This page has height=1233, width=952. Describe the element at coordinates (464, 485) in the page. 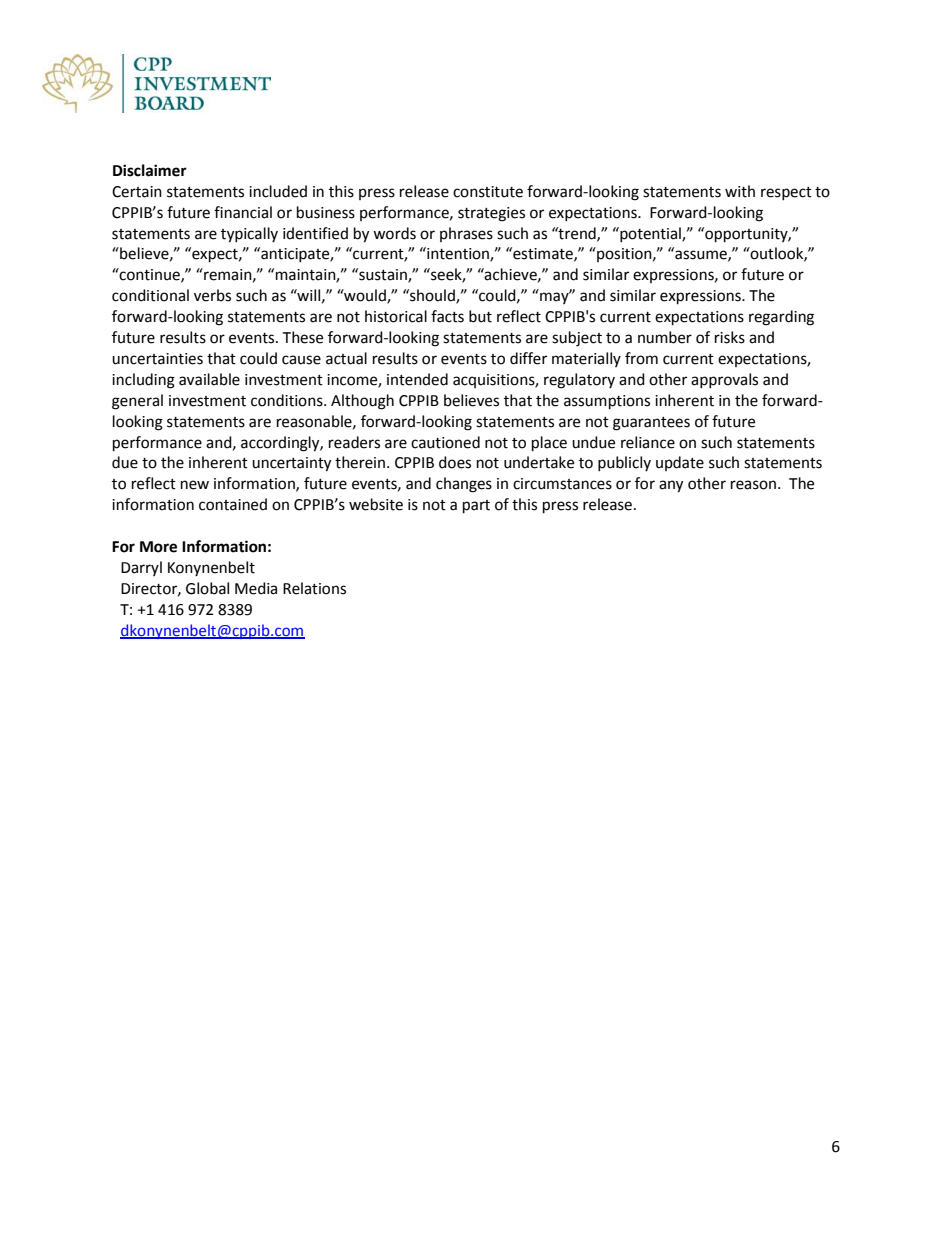

I see `changes` at that location.
